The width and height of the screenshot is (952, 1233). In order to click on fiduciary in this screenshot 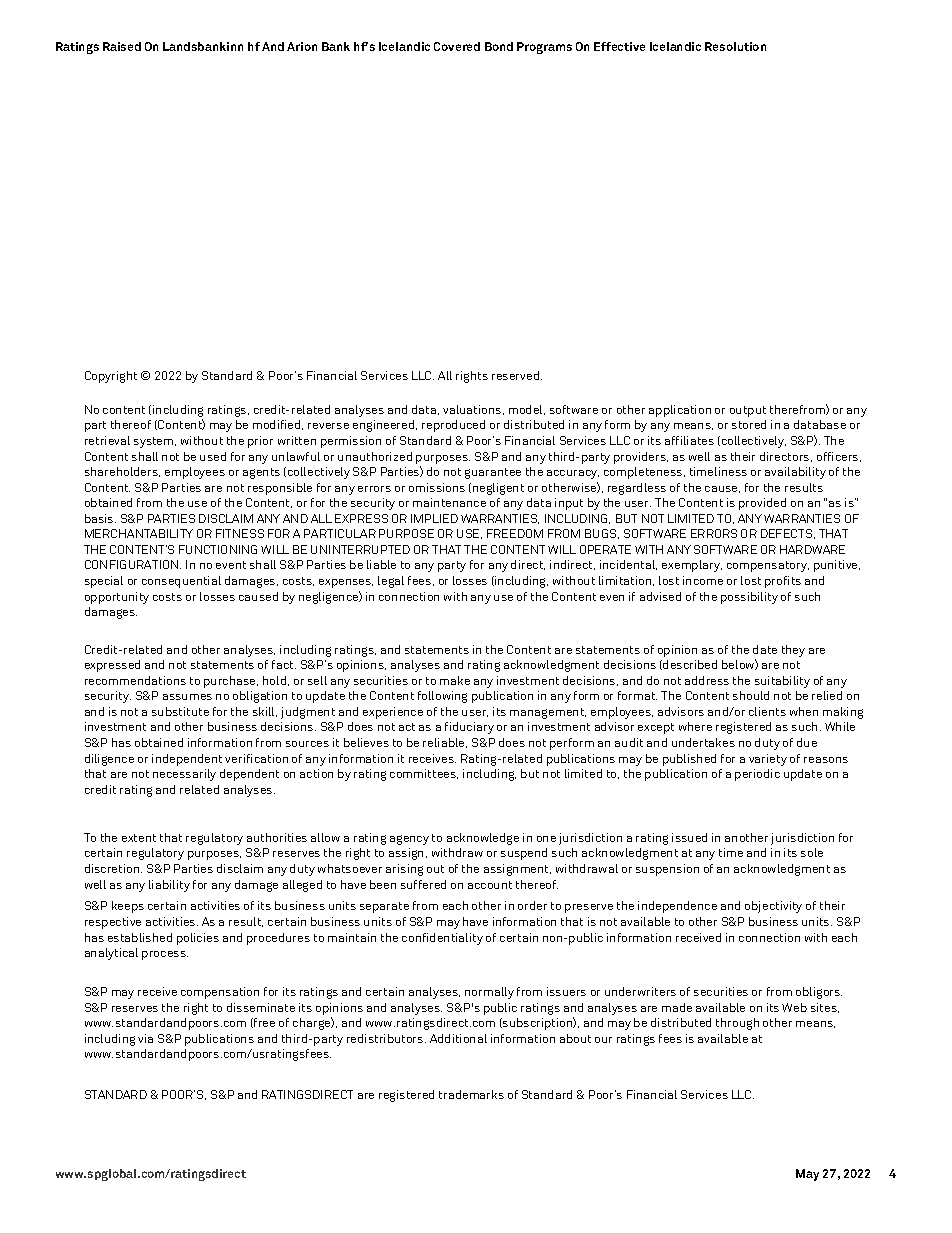, I will do `click(469, 728)`.
